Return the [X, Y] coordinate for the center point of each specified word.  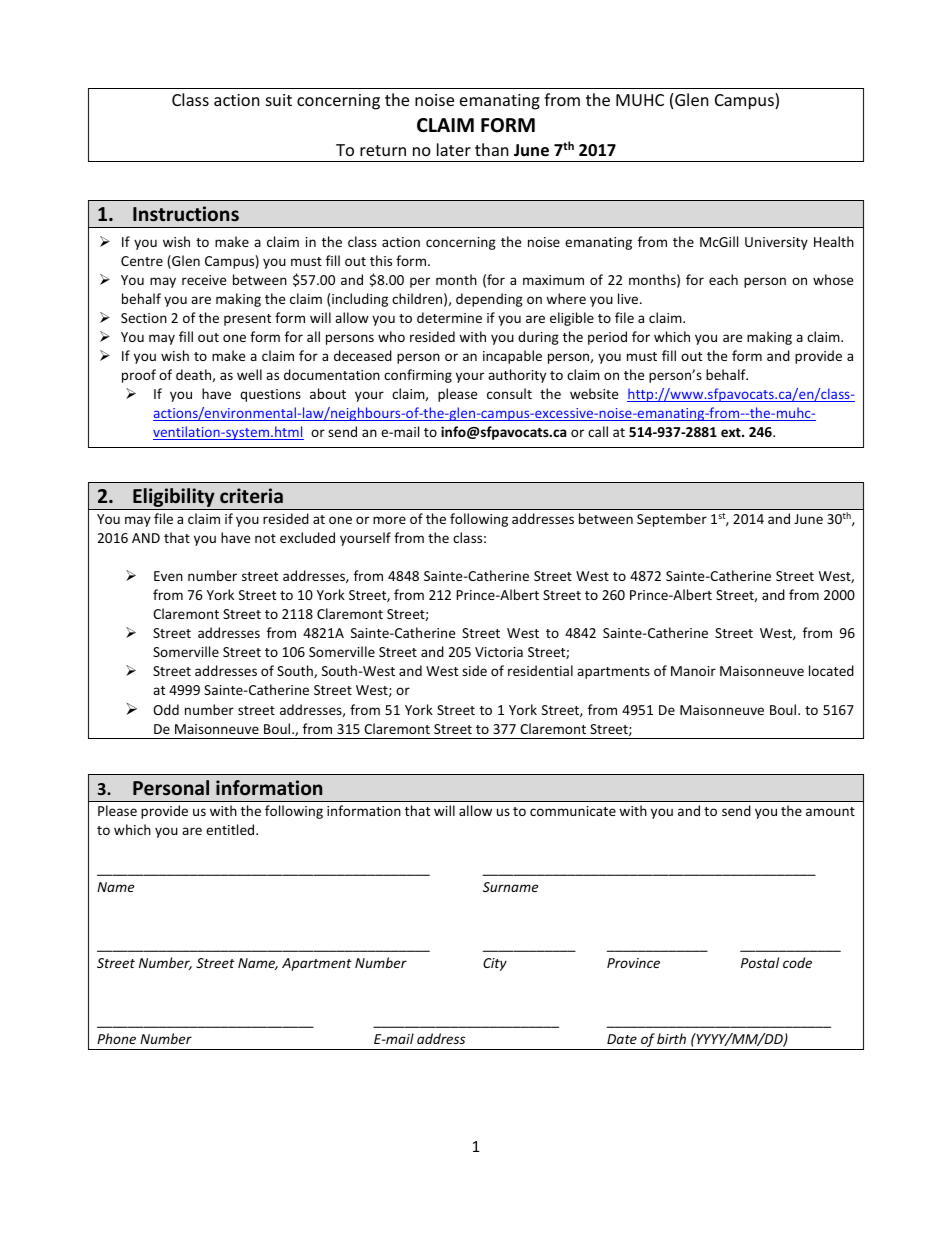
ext [732, 432]
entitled [231, 829]
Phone [116, 1038]
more [389, 520]
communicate [573, 811]
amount [830, 811]
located [831, 670]
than [492, 149]
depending [489, 300]
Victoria [499, 652]
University [776, 243]
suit [279, 100]
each [723, 279]
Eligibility [174, 499]
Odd [166, 709]
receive [204, 280]
